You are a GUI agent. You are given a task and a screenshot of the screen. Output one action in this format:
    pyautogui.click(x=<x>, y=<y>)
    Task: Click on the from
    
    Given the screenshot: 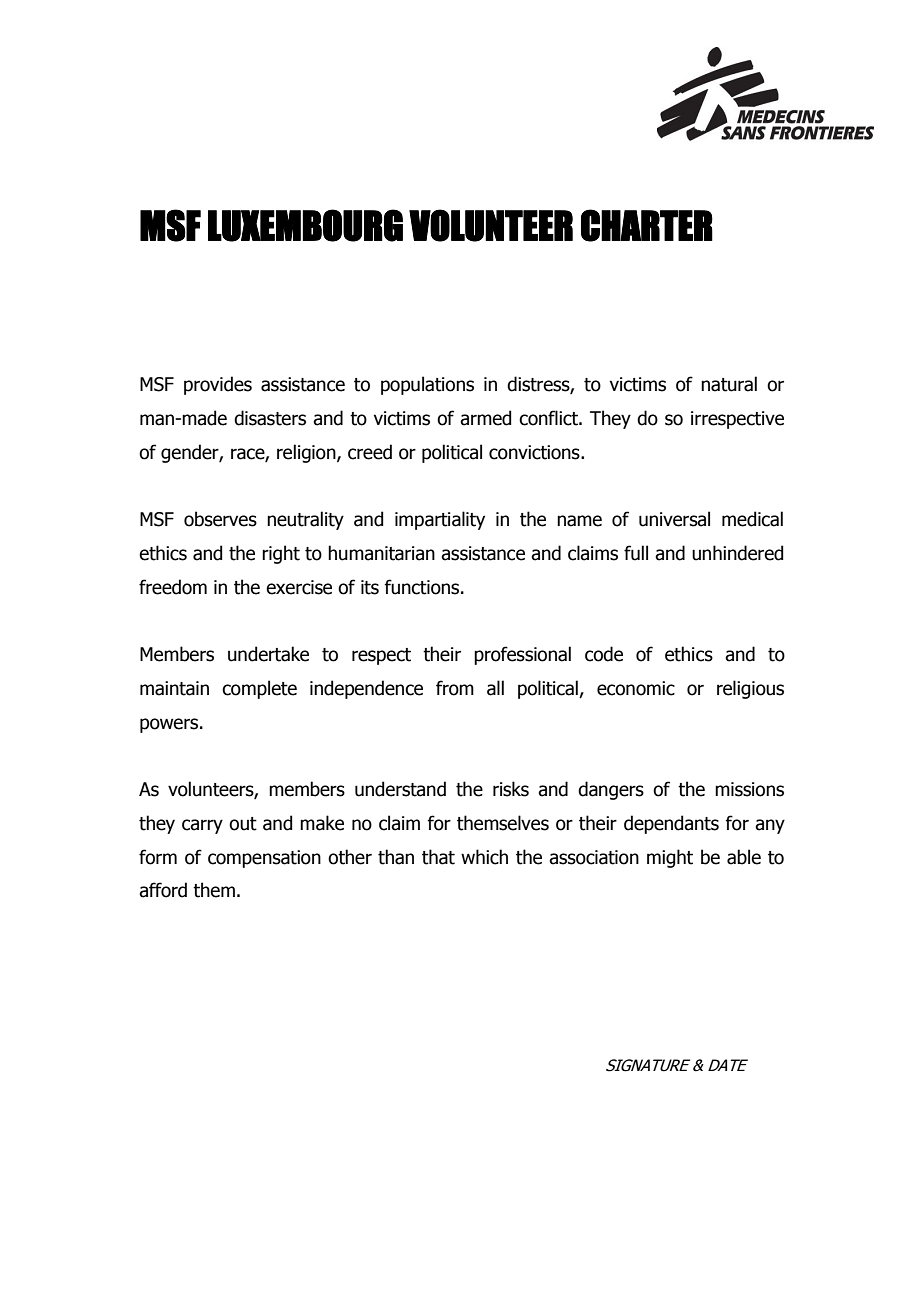 What is the action you would take?
    pyautogui.click(x=455, y=688)
